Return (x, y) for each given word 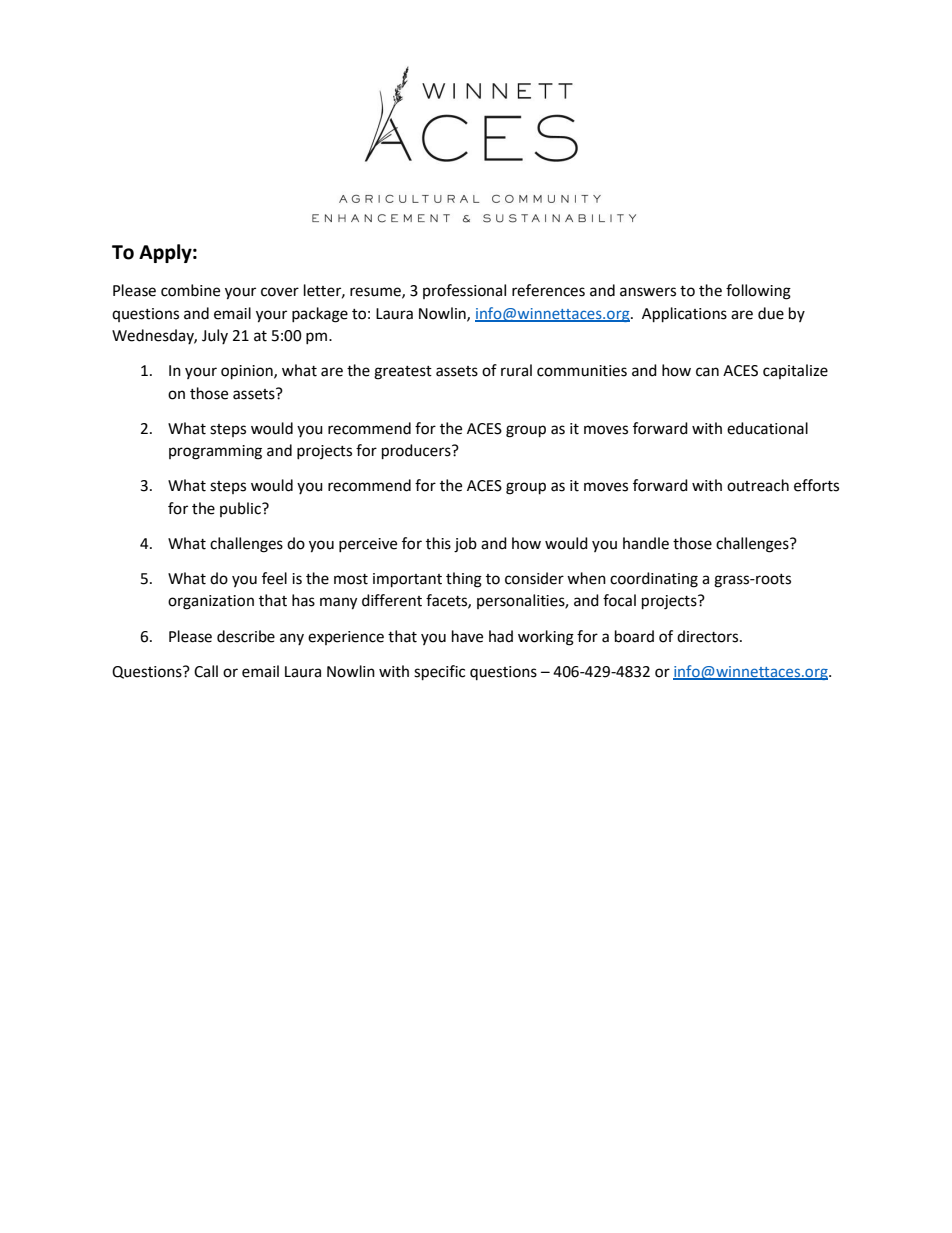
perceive (368, 545)
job (465, 545)
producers (417, 452)
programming (215, 452)
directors (709, 636)
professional (464, 291)
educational (767, 428)
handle (646, 543)
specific (439, 673)
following (758, 292)
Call (206, 671)
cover (280, 292)
